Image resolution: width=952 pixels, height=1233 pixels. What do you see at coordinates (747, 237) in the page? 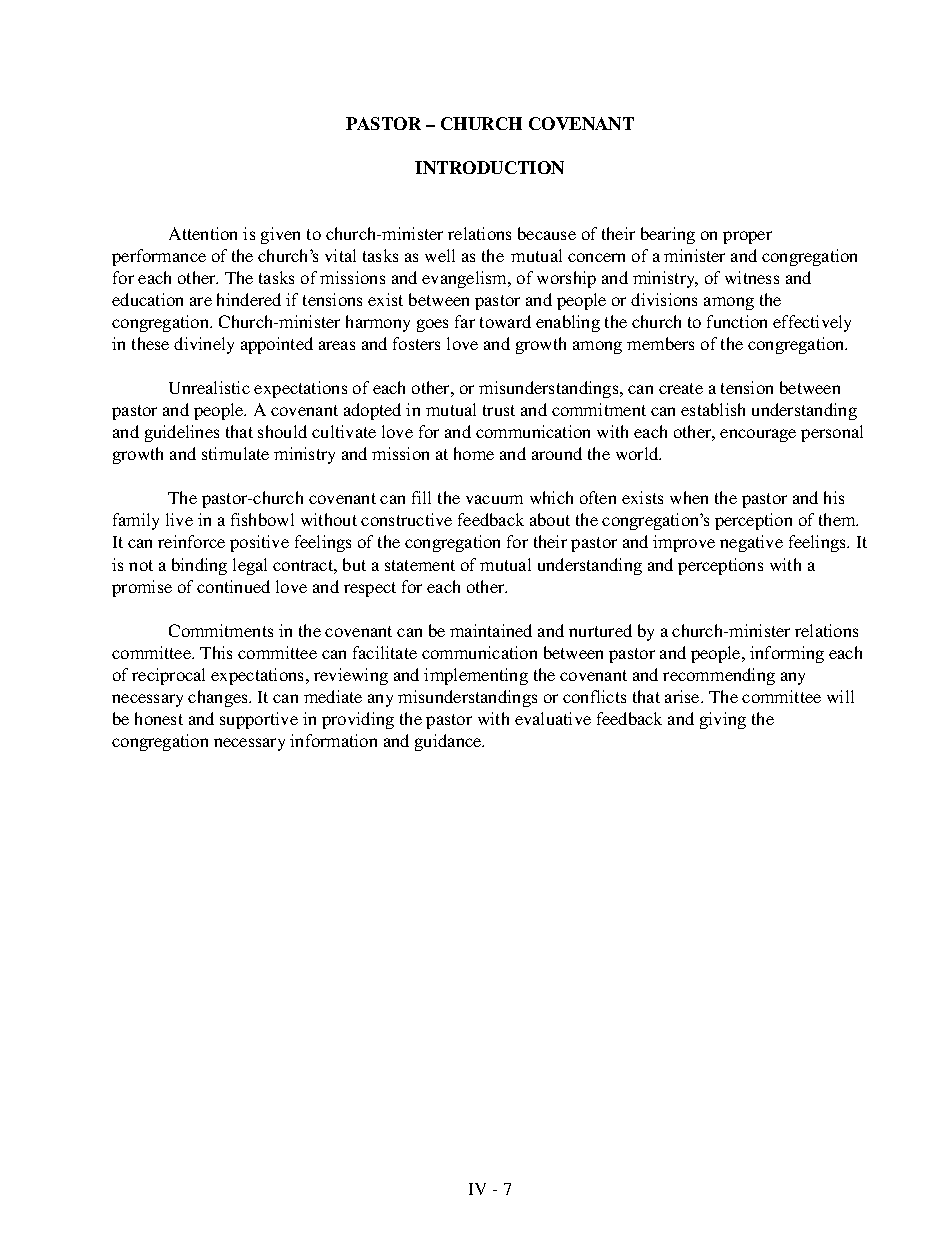
I see `proper` at bounding box center [747, 237].
